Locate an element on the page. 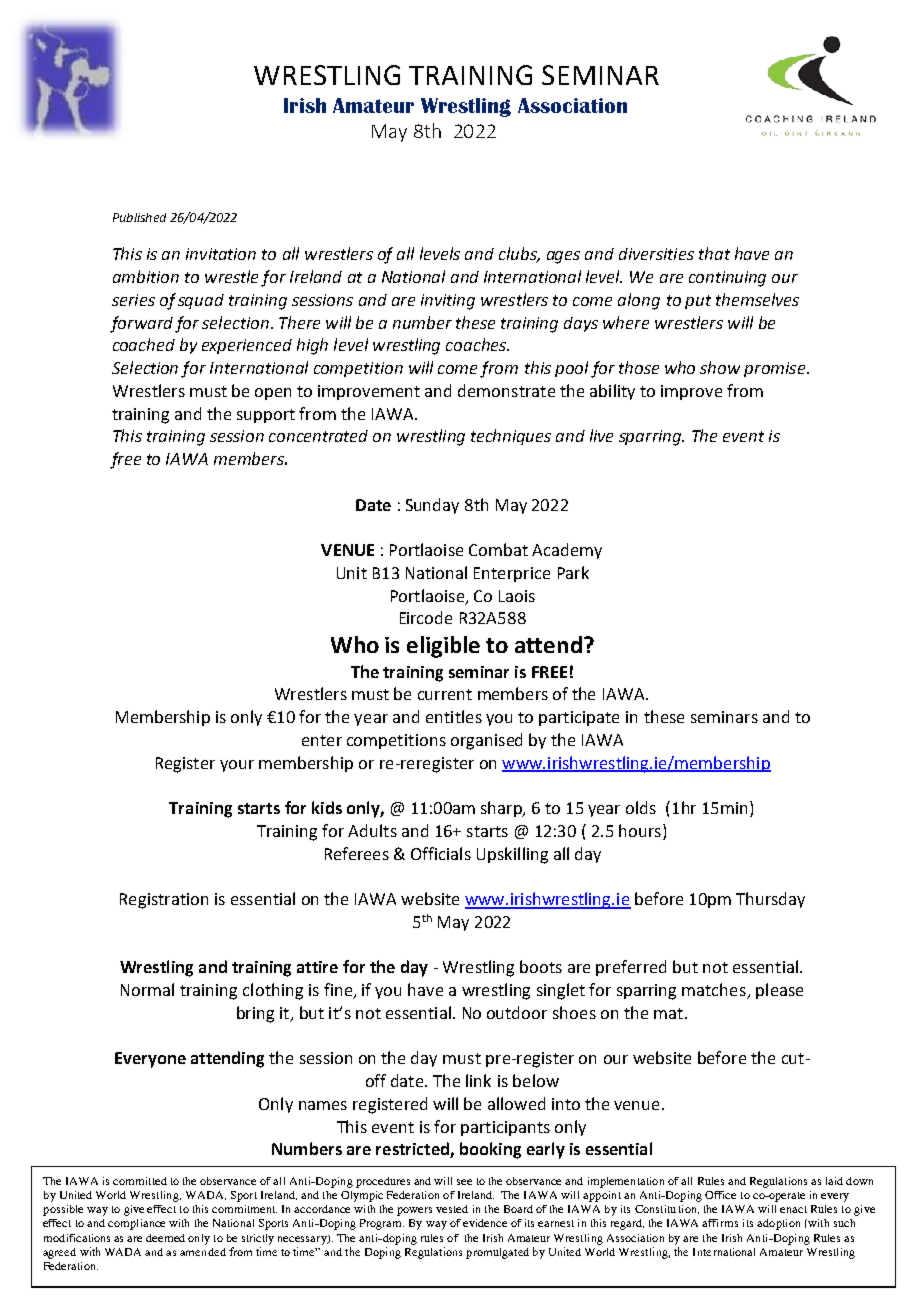 The width and height of the image is (924, 1308). inviting is located at coordinates (448, 302).
